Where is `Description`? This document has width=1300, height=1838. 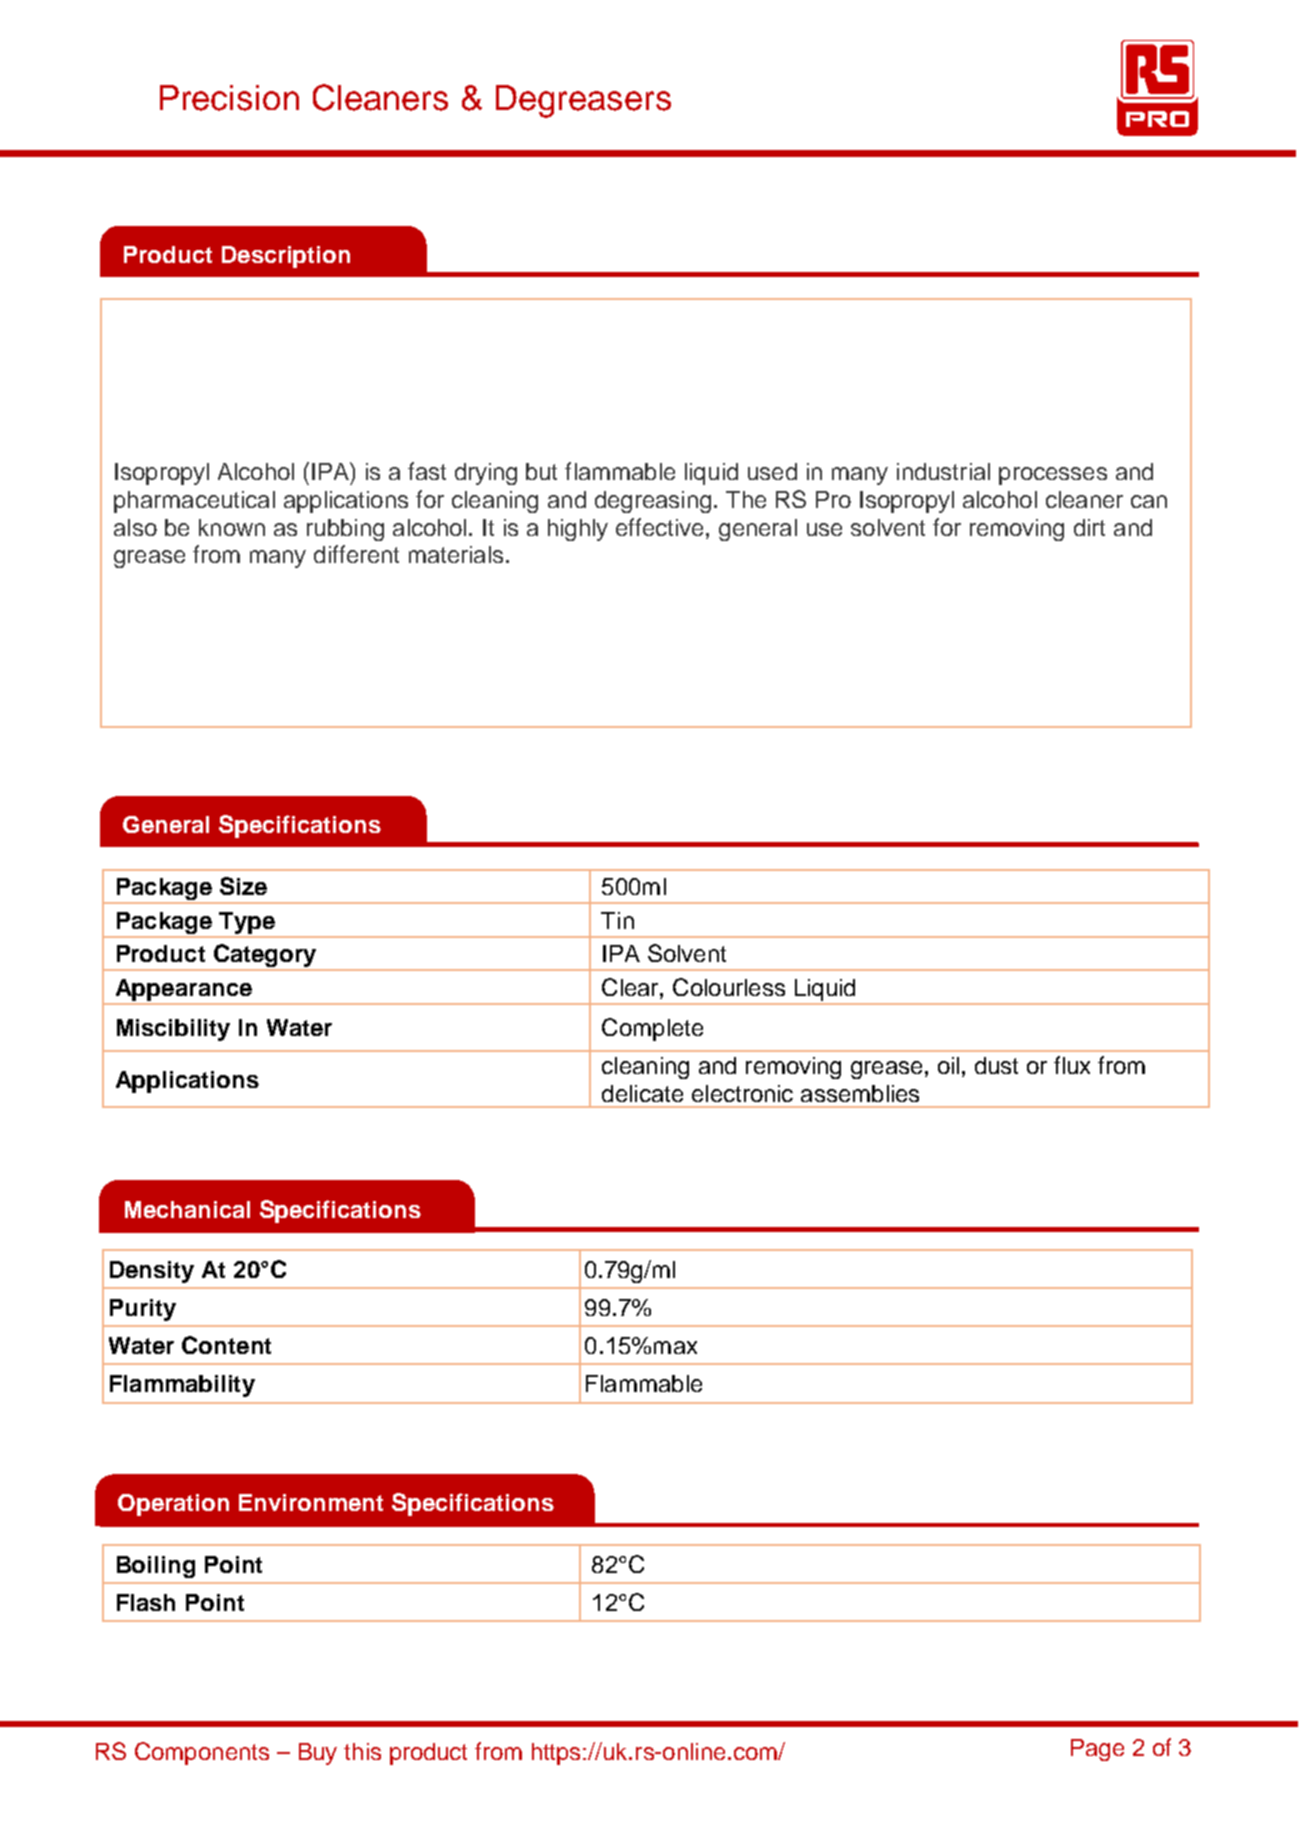
Description is located at coordinates (286, 257).
